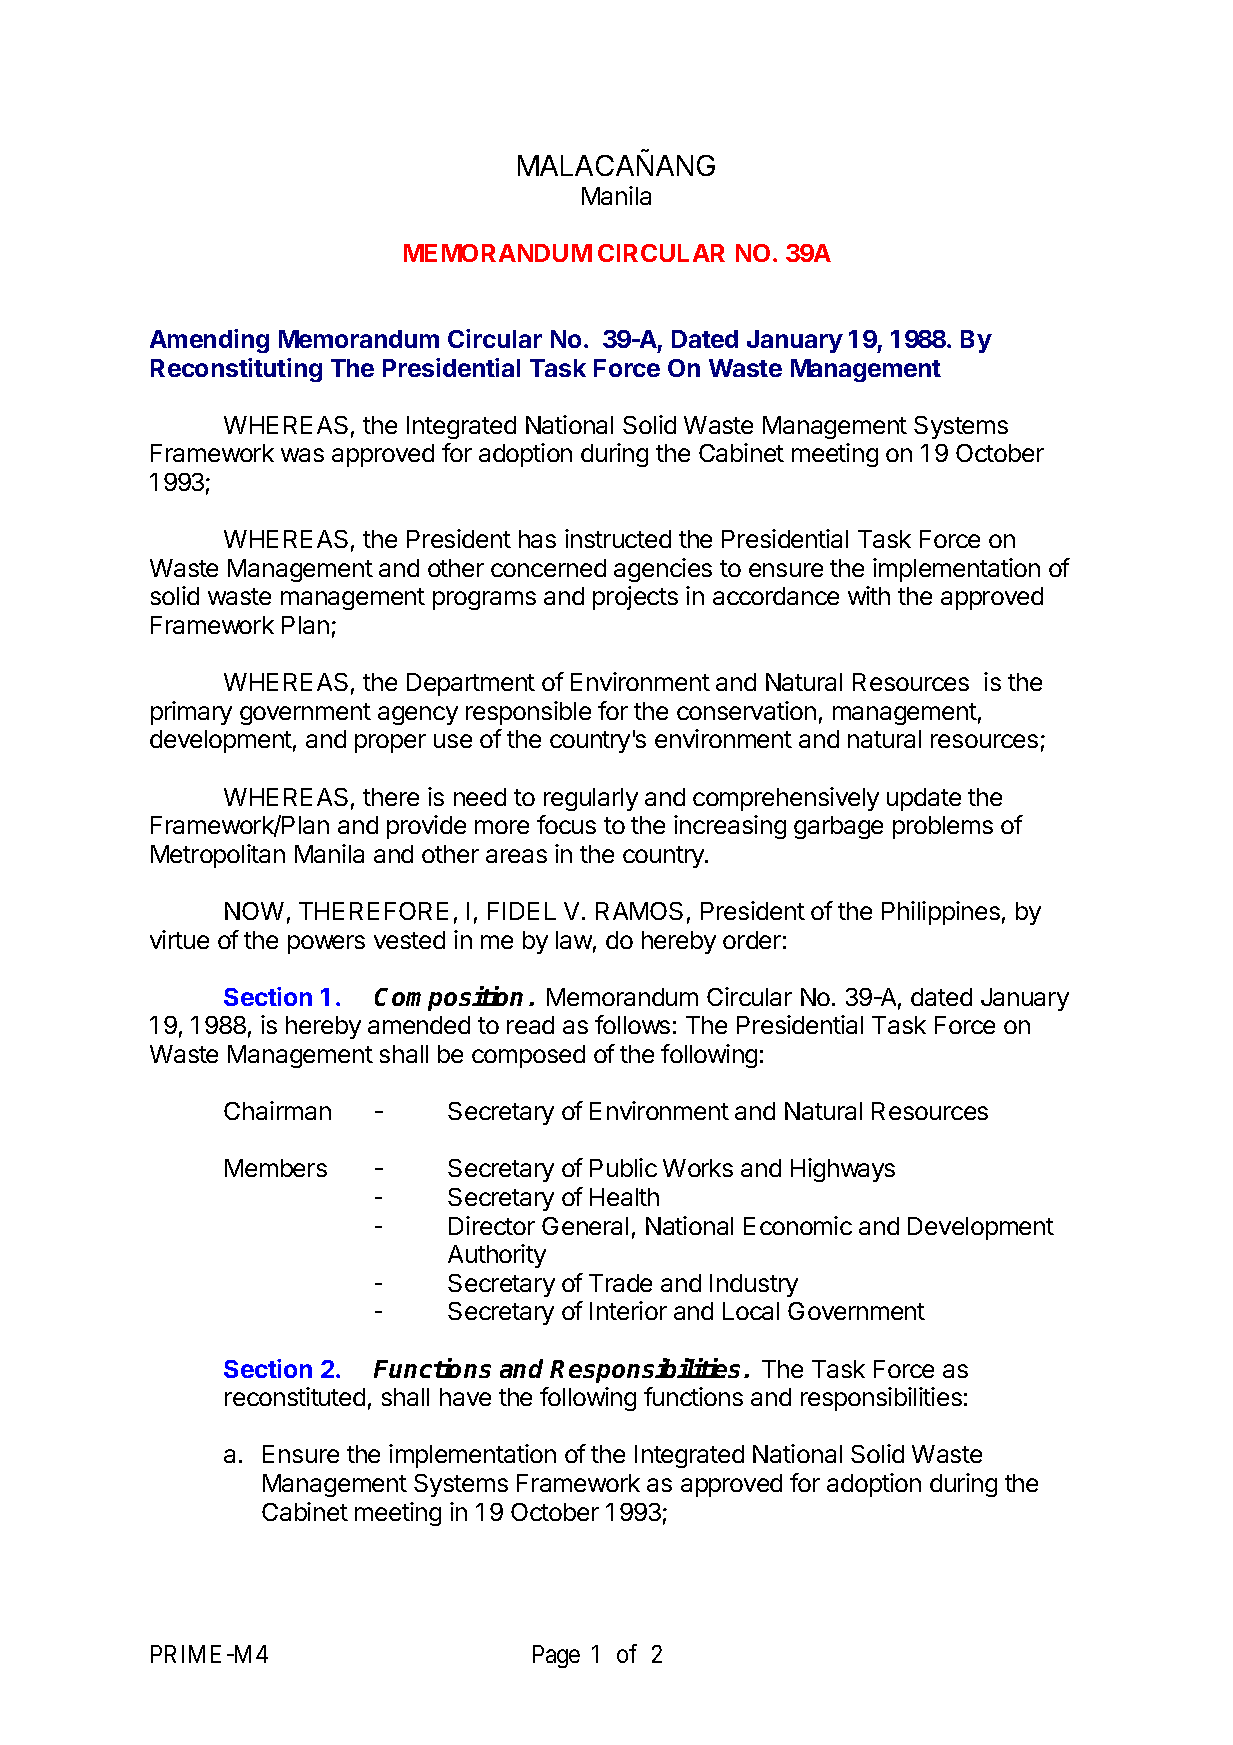 The height and width of the page is (1745, 1233). Describe the element at coordinates (941, 913) in the page. I see `Philippines` at that location.
